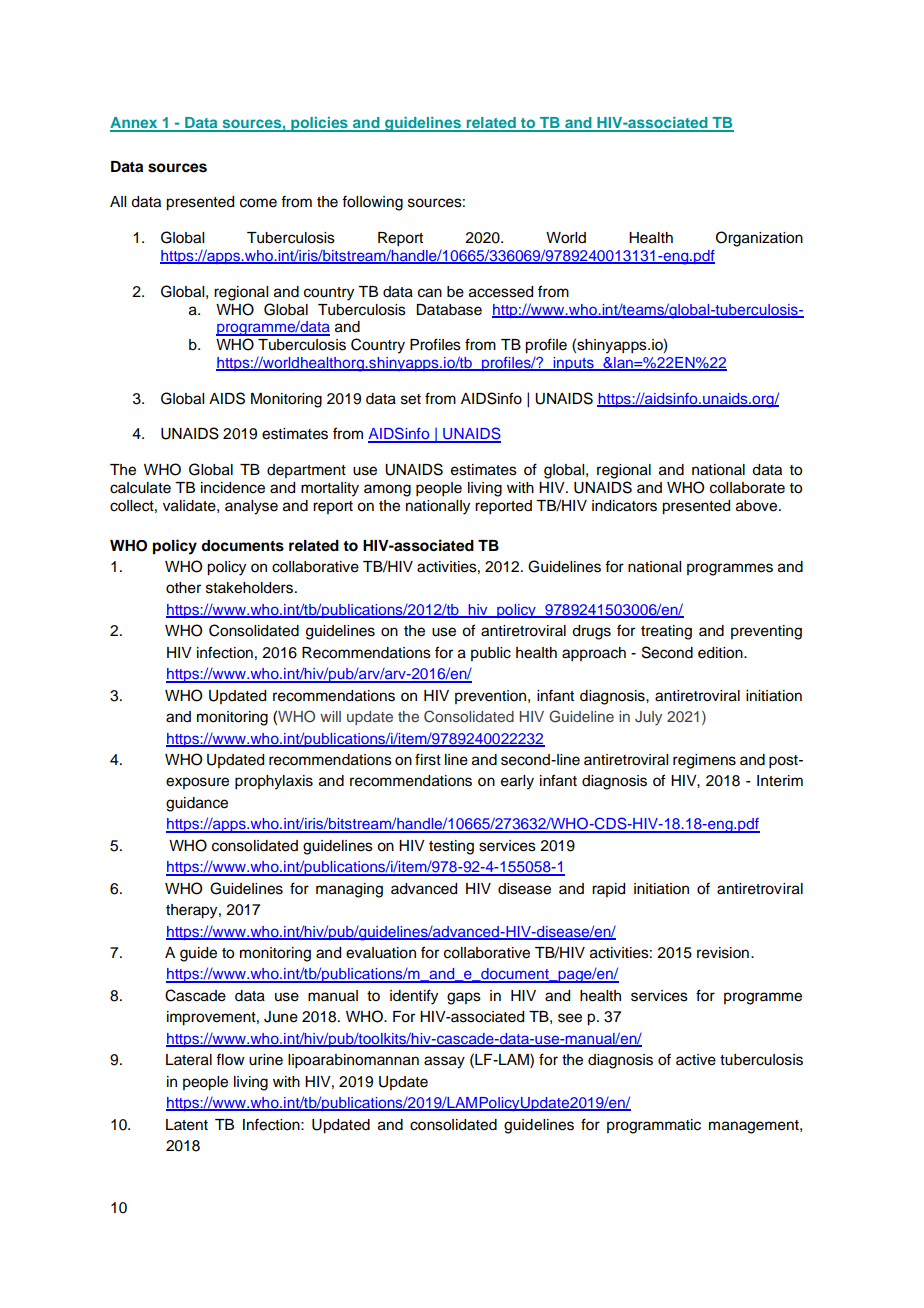 The image size is (924, 1308). Describe the element at coordinates (723, 953) in the screenshot. I see `revision` at that location.
